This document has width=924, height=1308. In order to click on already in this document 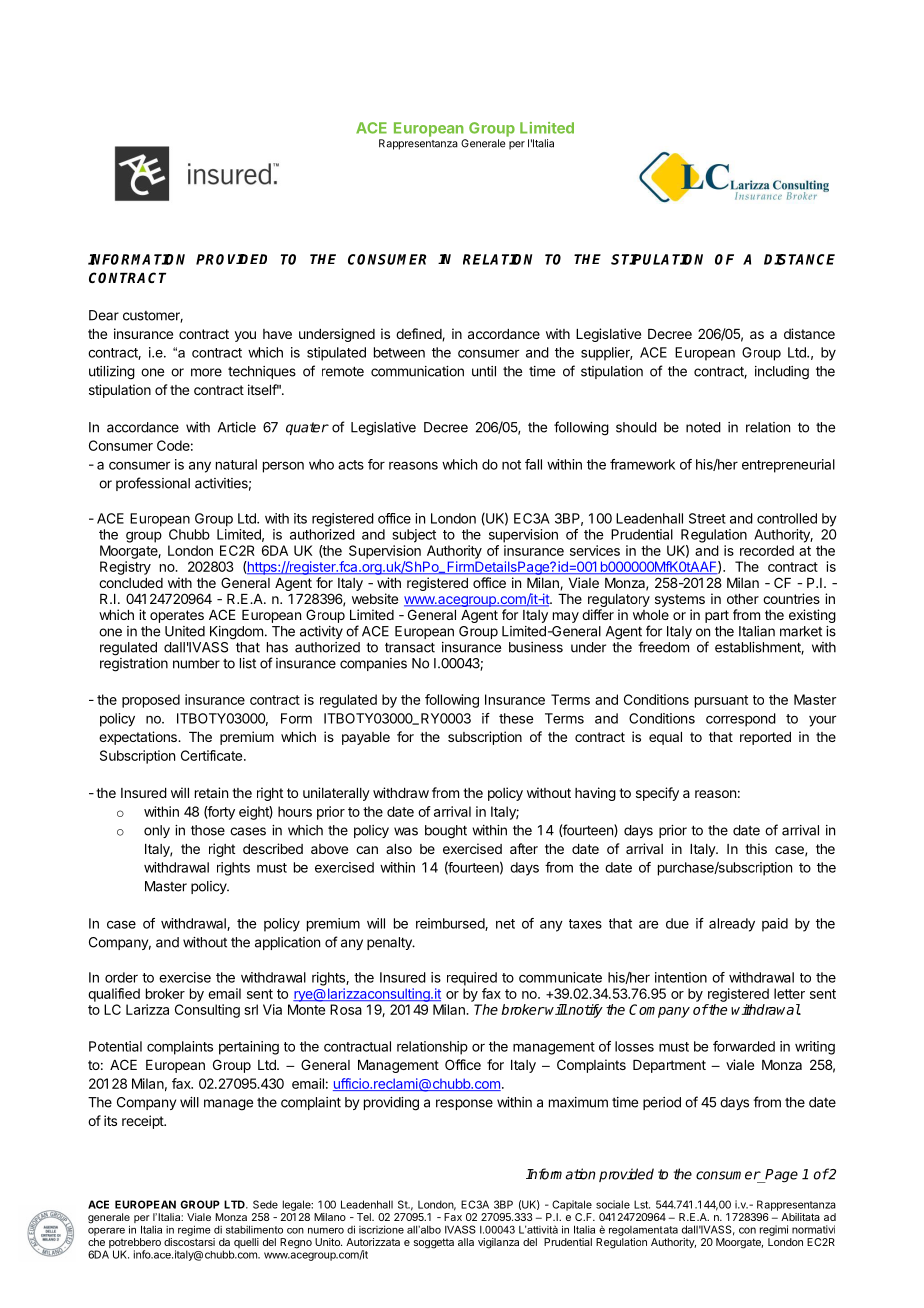, I will do `click(732, 925)`.
